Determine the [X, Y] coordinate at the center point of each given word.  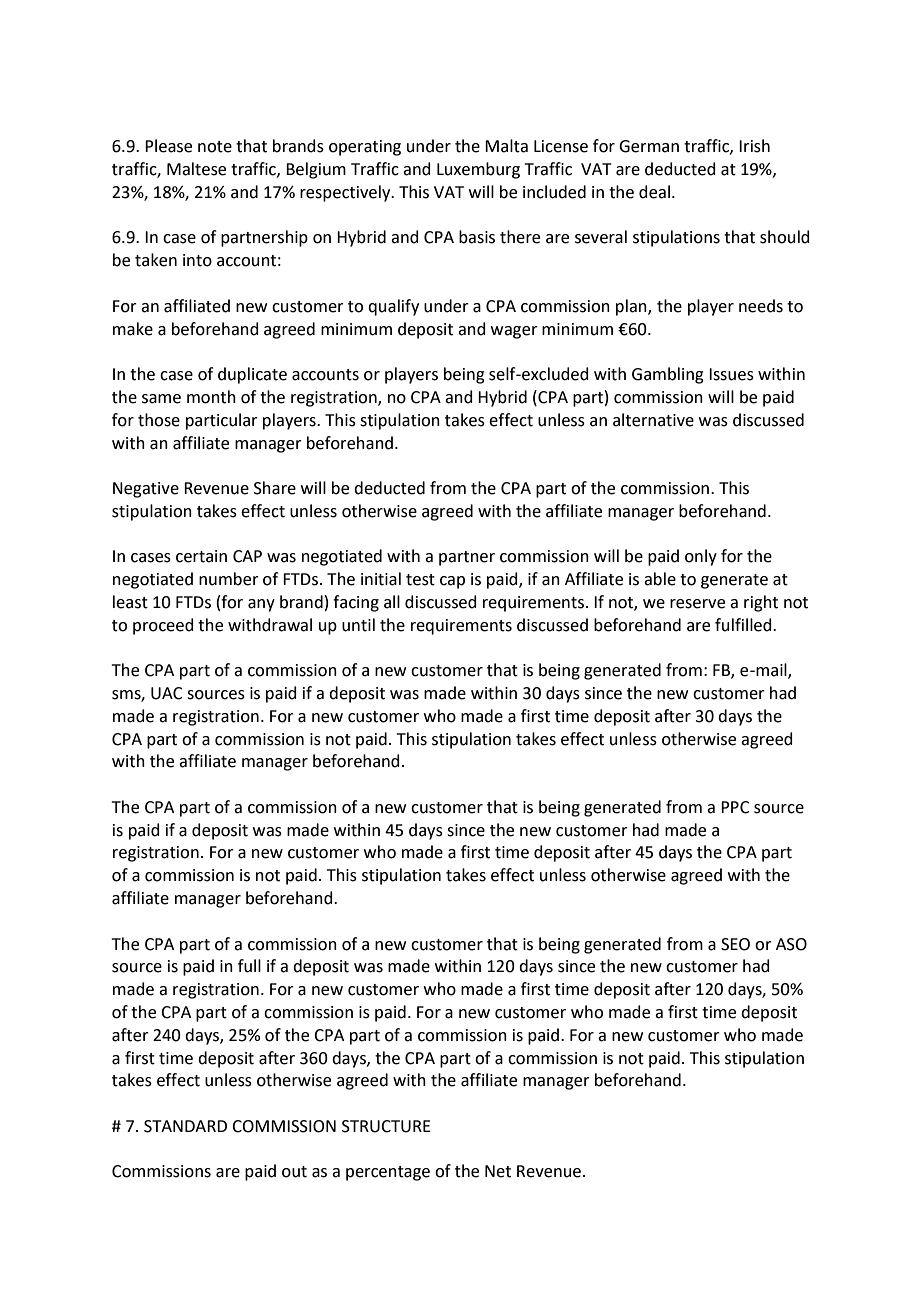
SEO [735, 944]
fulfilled [744, 625]
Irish [754, 146]
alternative [653, 420]
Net [498, 1171]
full [249, 966]
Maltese [196, 169]
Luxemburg [478, 170]
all [392, 602]
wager [514, 332]
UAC [167, 693]
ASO [791, 944]
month [211, 397]
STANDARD [185, 1126]
